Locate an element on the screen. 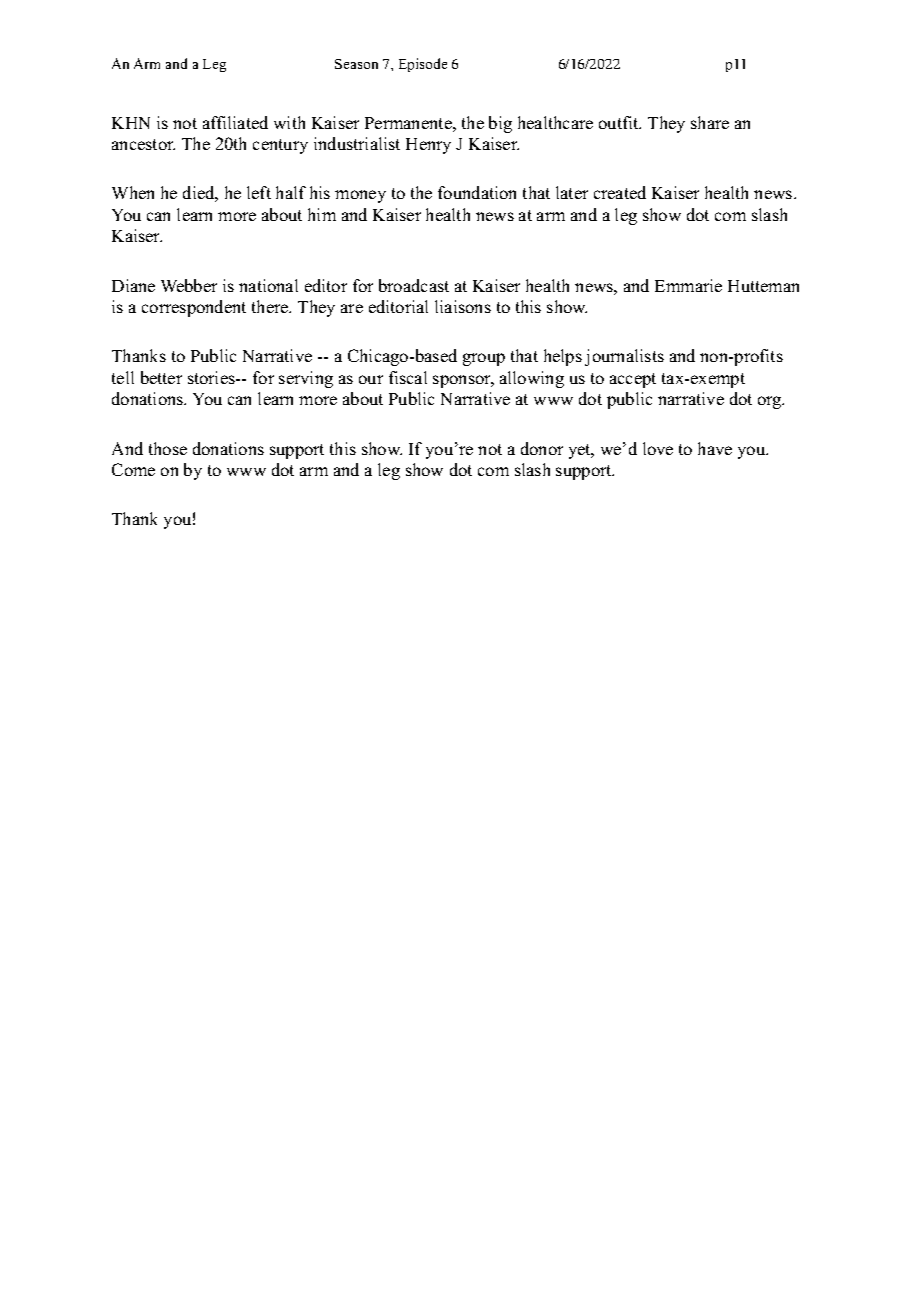 This screenshot has width=924, height=1307. liaisons is located at coordinates (463, 306).
